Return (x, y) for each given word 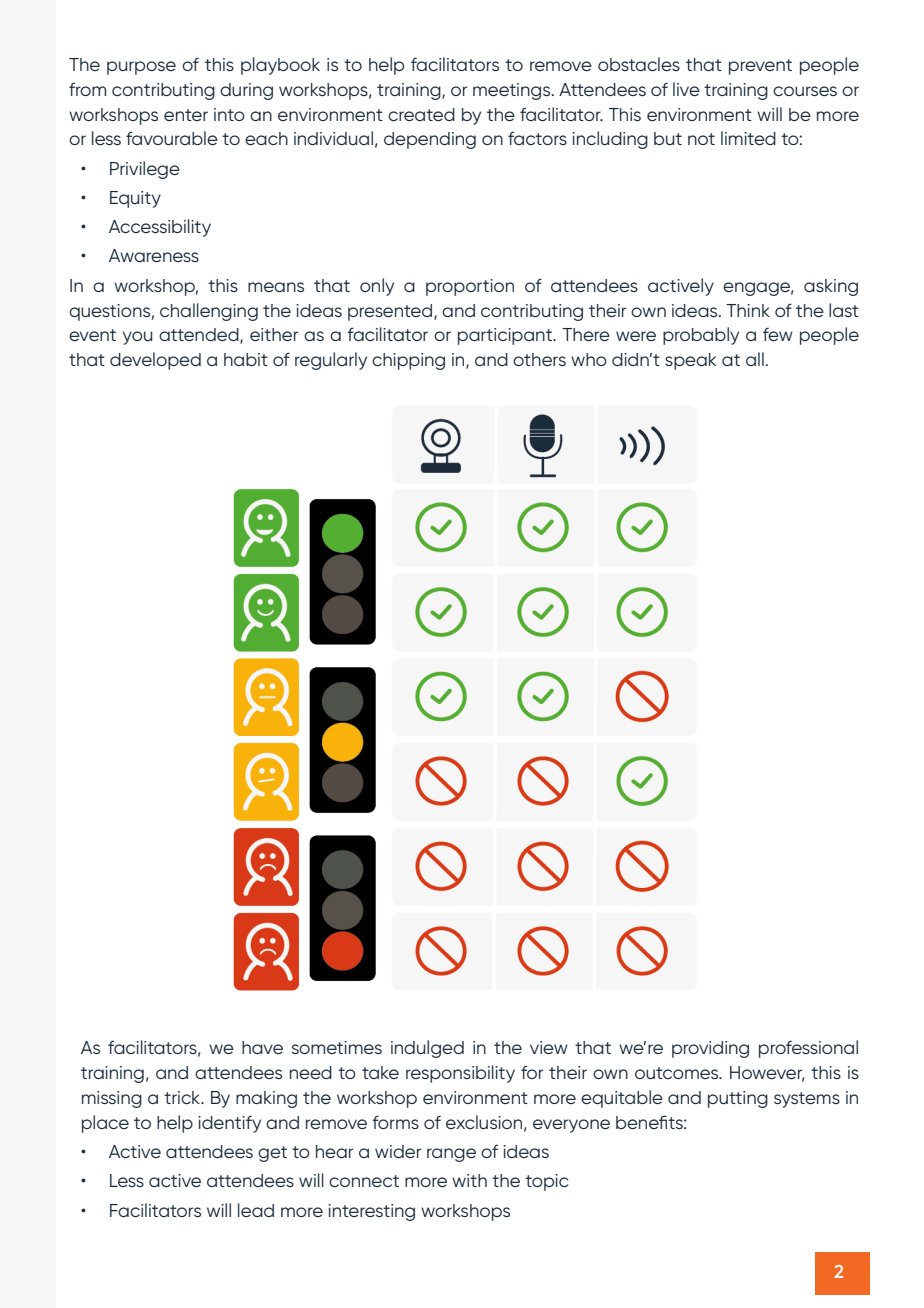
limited (748, 138)
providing (710, 1049)
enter (186, 115)
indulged (427, 1049)
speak (690, 361)
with (469, 1180)
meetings (513, 91)
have (262, 1047)
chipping (408, 361)
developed (155, 361)
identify (229, 1124)
